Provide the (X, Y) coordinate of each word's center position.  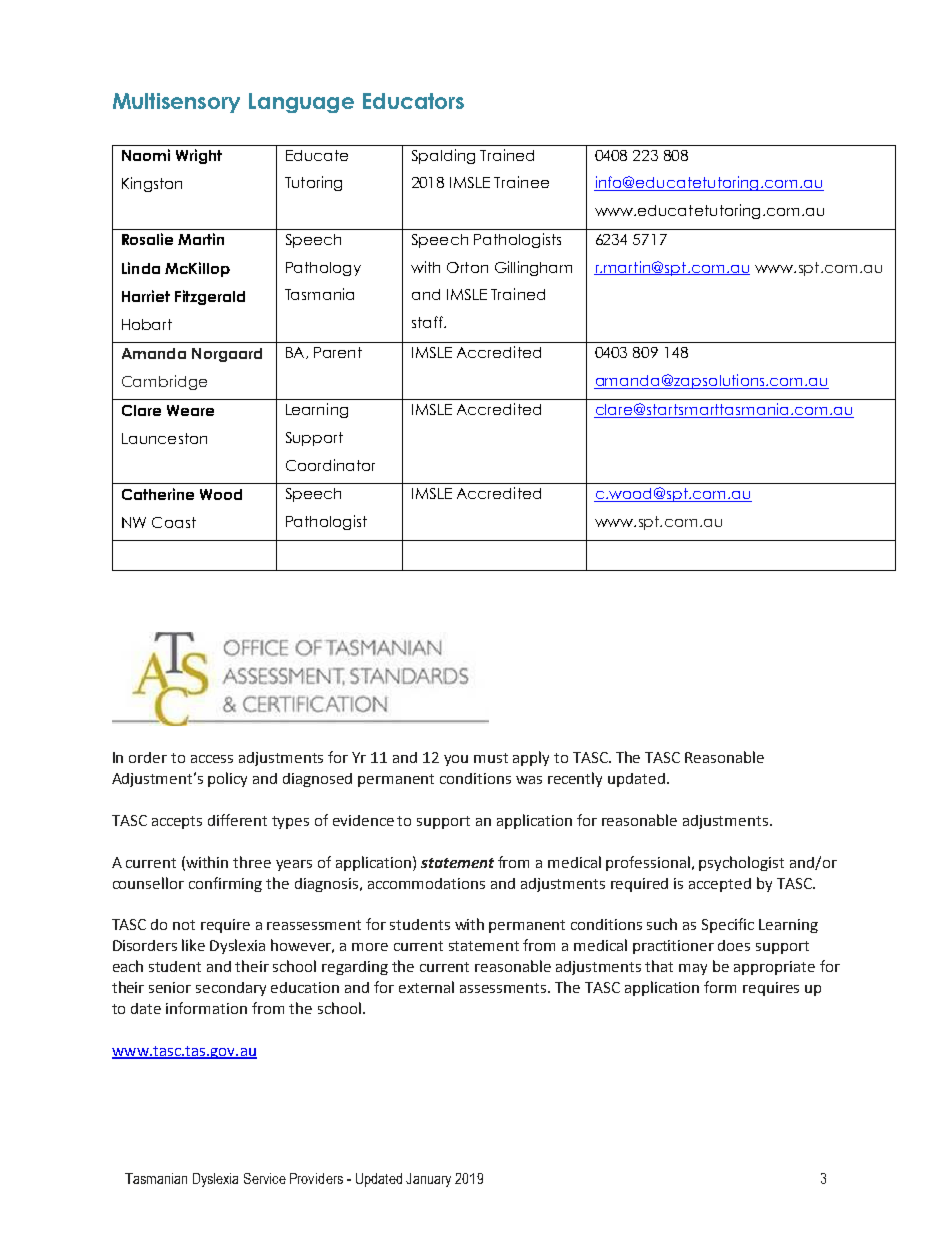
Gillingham (533, 268)
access (212, 759)
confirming (225, 884)
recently (575, 779)
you (456, 760)
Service (265, 1178)
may (693, 969)
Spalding (443, 156)
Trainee (521, 182)
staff (428, 322)
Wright (199, 156)
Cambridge (164, 382)
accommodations (426, 883)
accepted (720, 885)
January (428, 1180)
